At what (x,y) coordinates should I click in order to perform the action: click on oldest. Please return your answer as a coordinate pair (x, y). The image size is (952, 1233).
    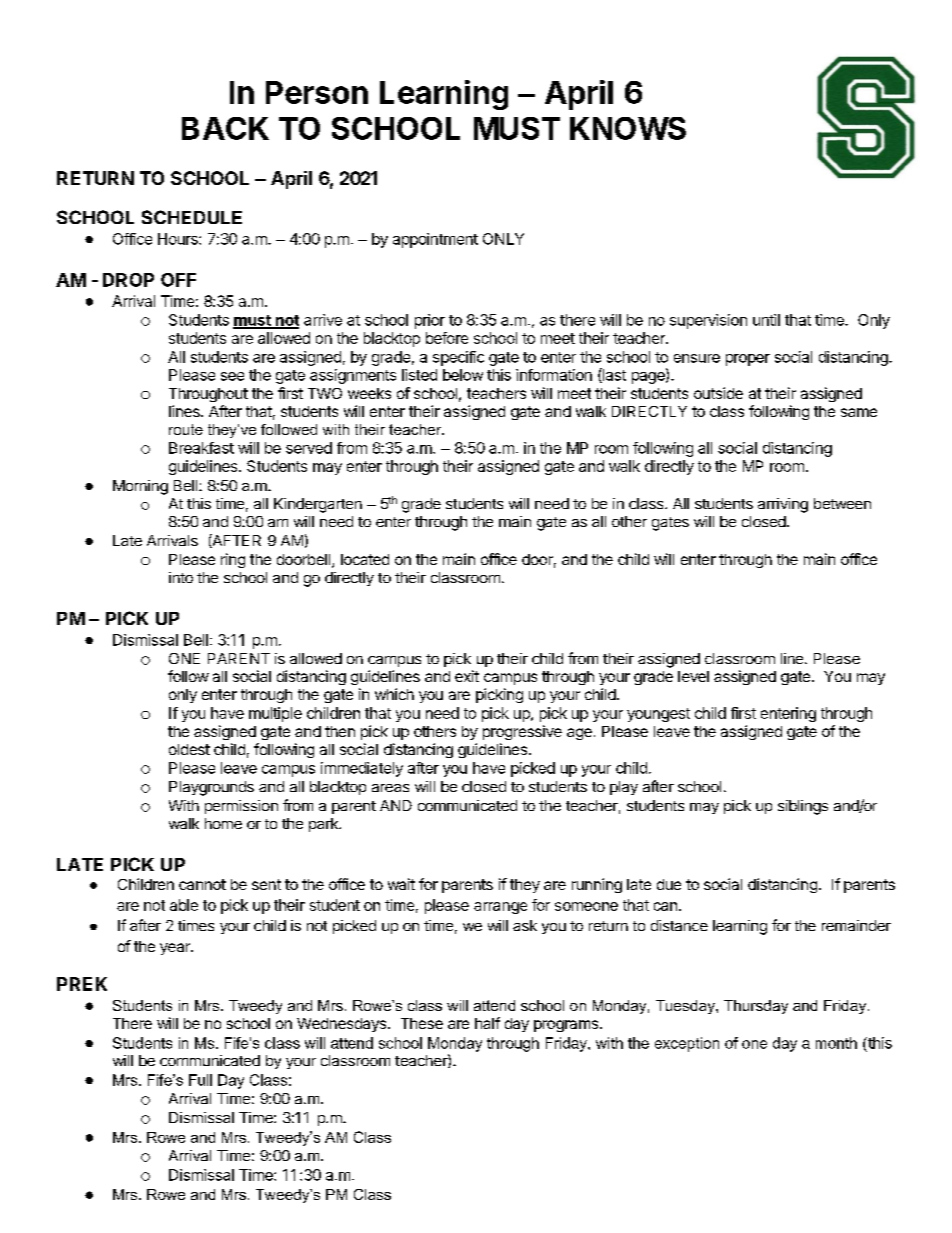
    Looking at the image, I should click on (189, 749).
